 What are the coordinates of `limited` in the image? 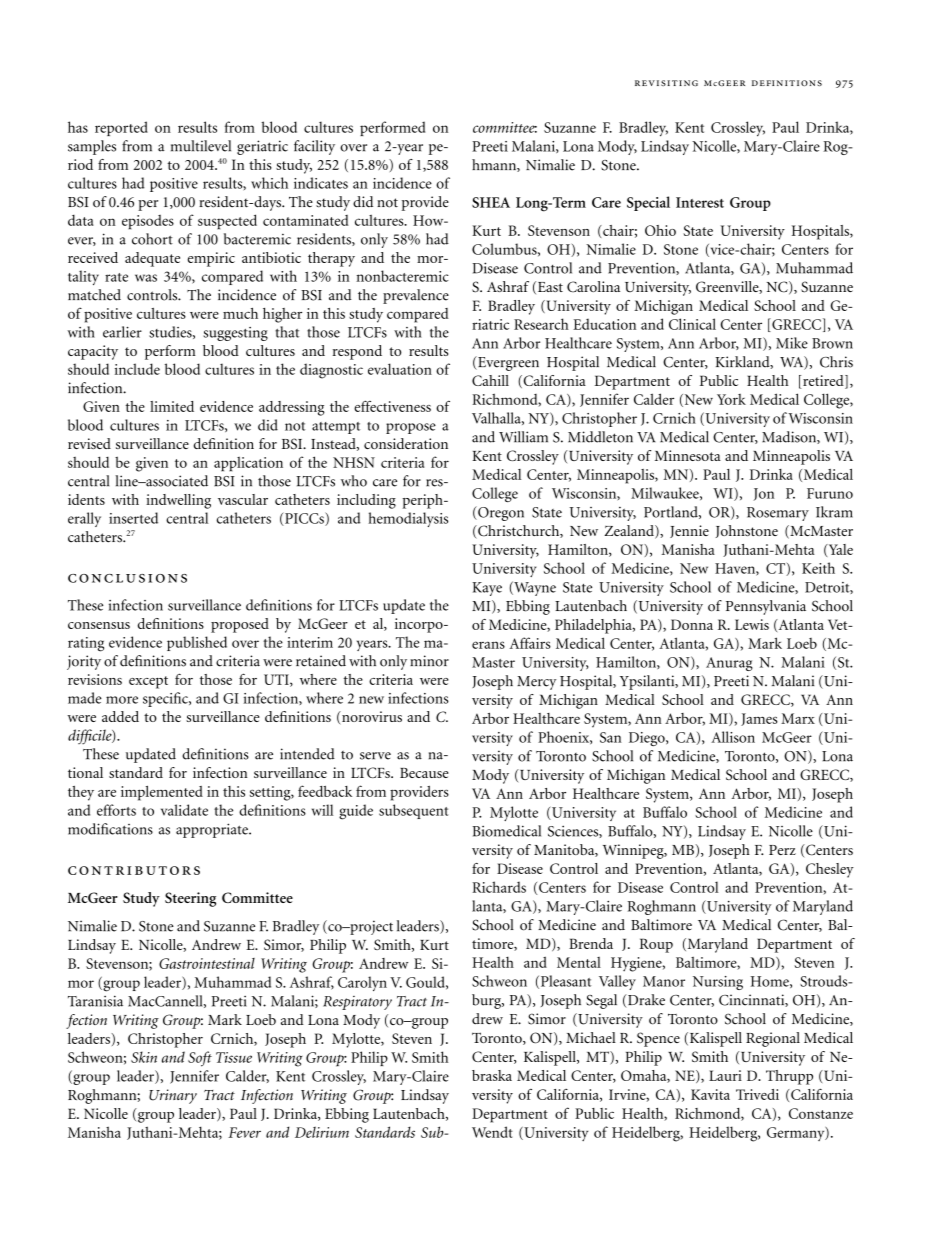 It's located at (172, 406).
